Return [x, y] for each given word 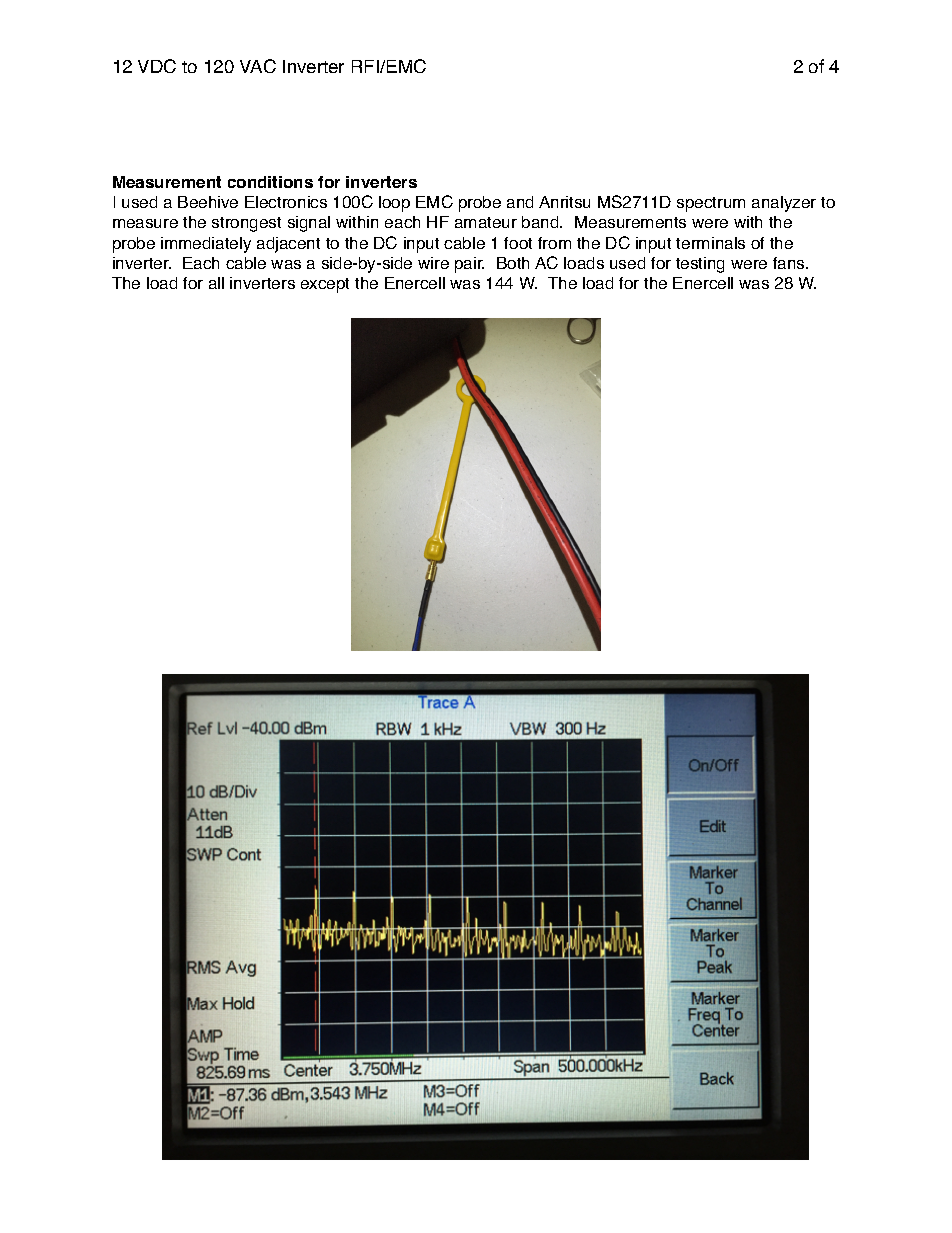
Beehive [208, 202]
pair [469, 265]
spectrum [711, 204]
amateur [486, 222]
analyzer [784, 204]
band [541, 222]
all [216, 283]
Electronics [286, 202]
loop [394, 204]
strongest [246, 224]
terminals [710, 243]
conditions [270, 182]
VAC [258, 66]
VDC [157, 66]
